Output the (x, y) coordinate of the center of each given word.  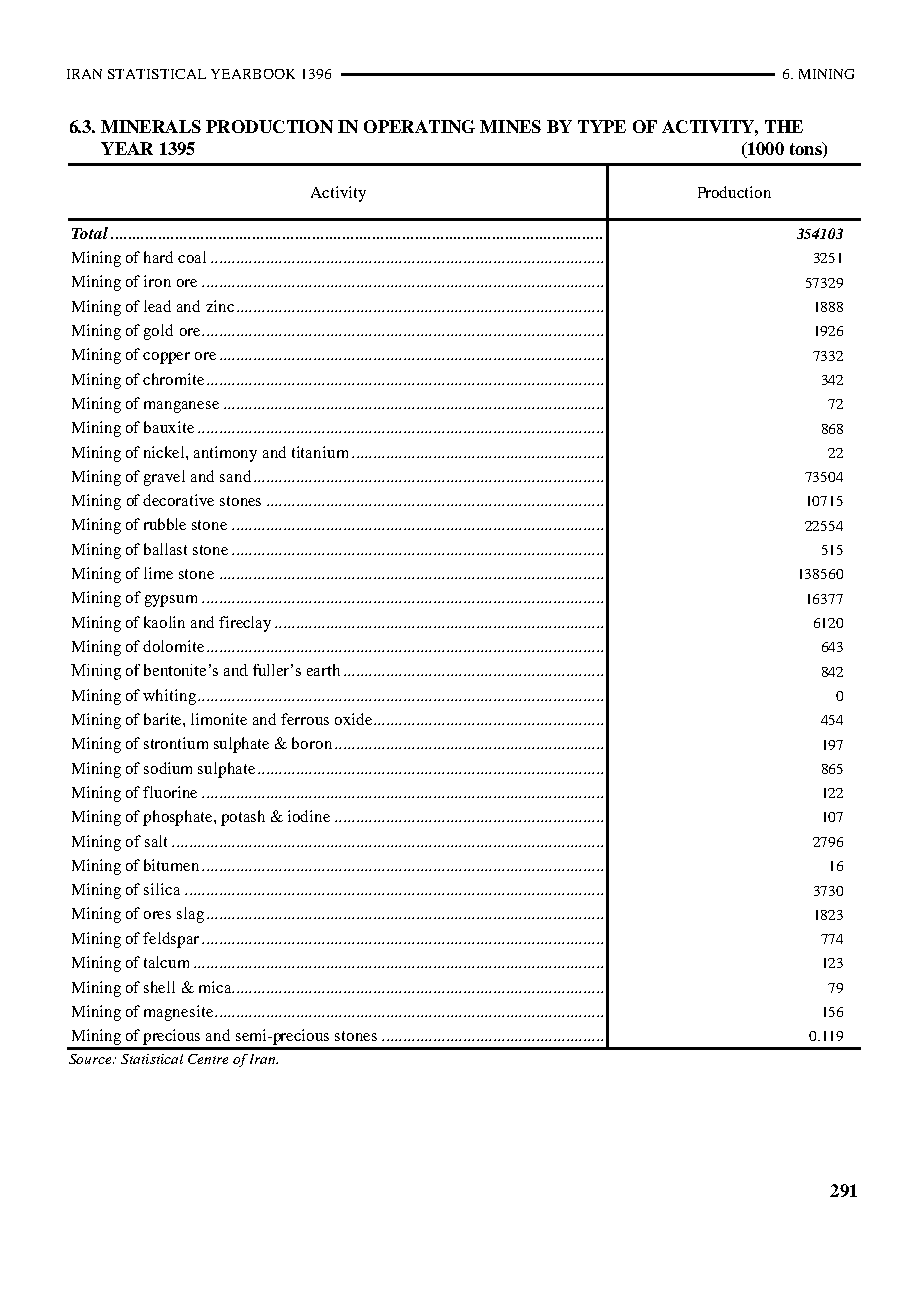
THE (784, 126)
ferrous (305, 719)
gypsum (171, 601)
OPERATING (419, 126)
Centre (208, 1059)
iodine (309, 816)
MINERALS (151, 126)
